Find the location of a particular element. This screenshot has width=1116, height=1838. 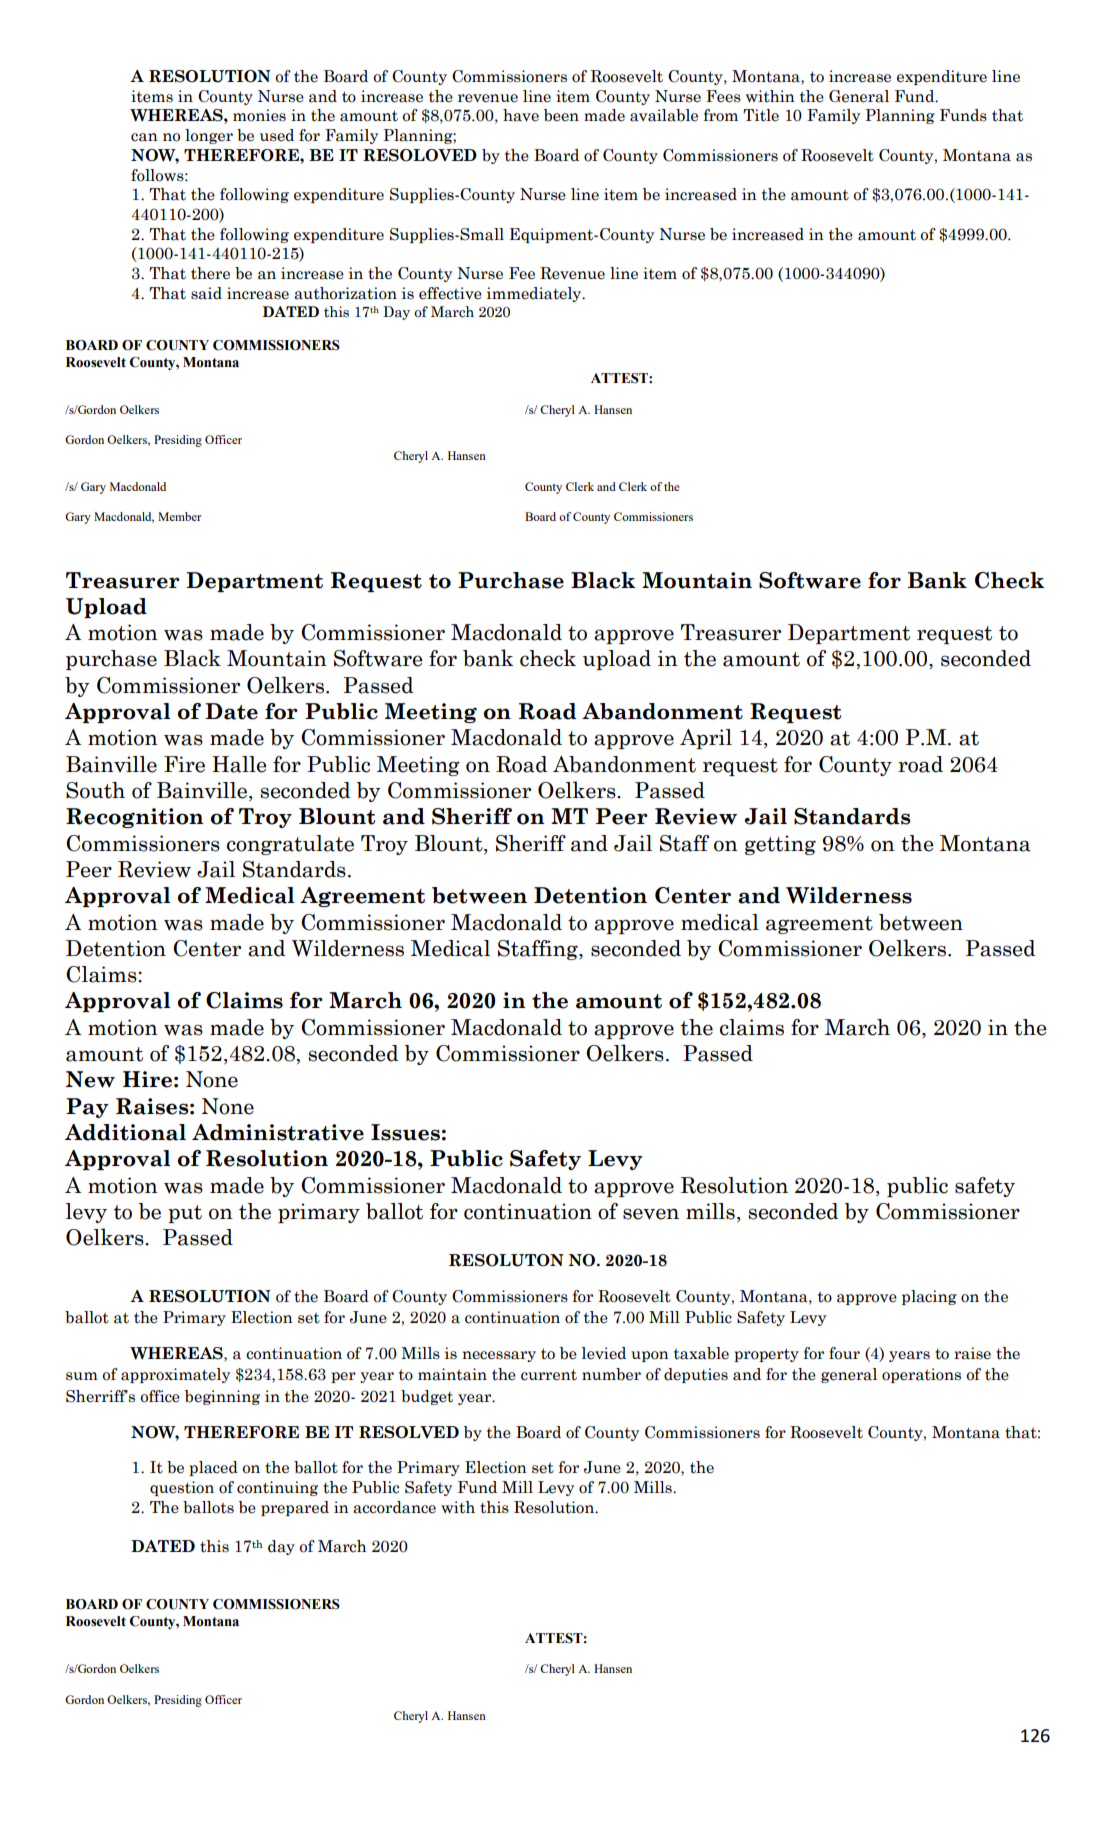

longer is located at coordinates (209, 136).
